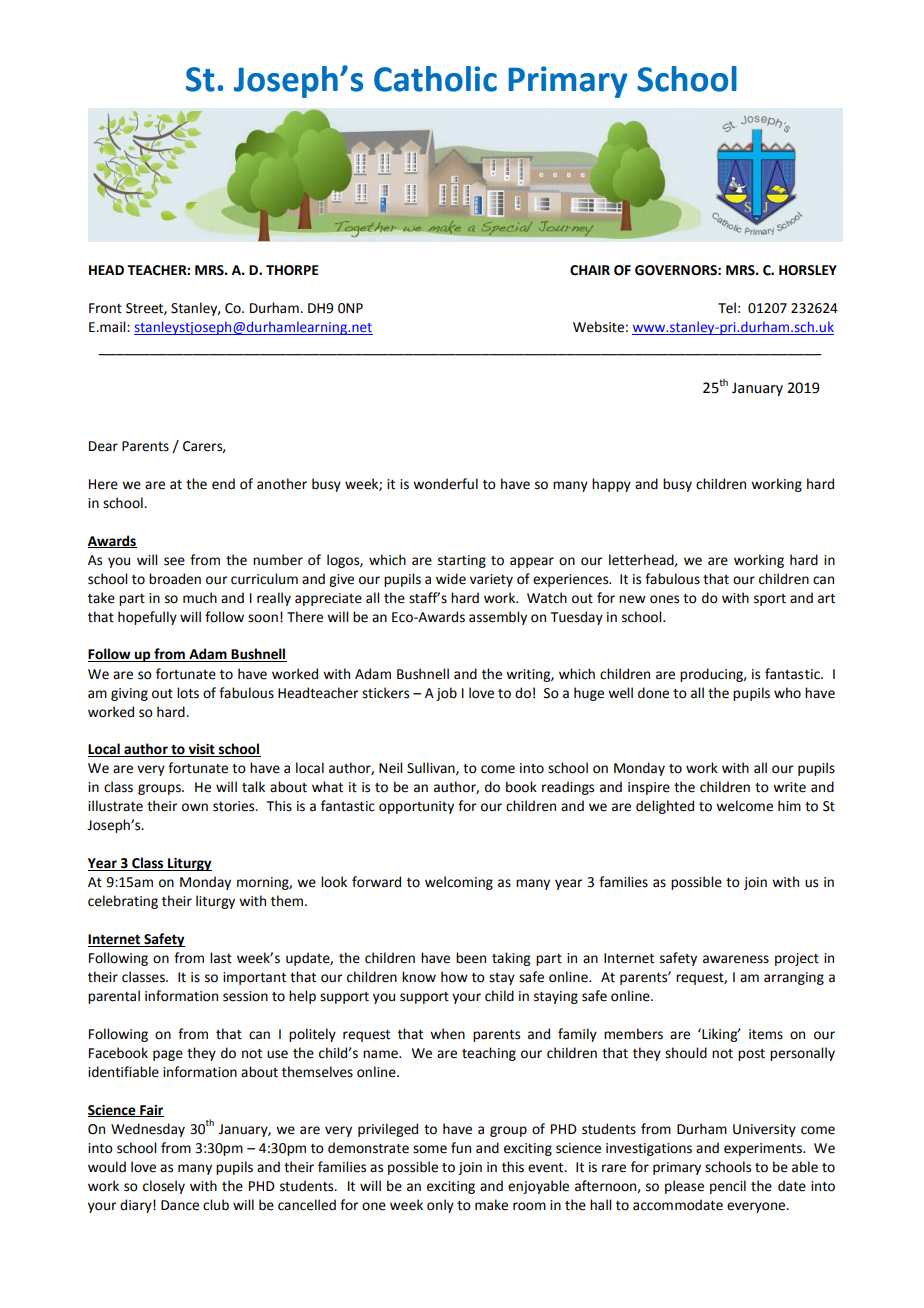 This page has height=1308, width=924. Describe the element at coordinates (736, 959) in the page. I see `awareness` at that location.
